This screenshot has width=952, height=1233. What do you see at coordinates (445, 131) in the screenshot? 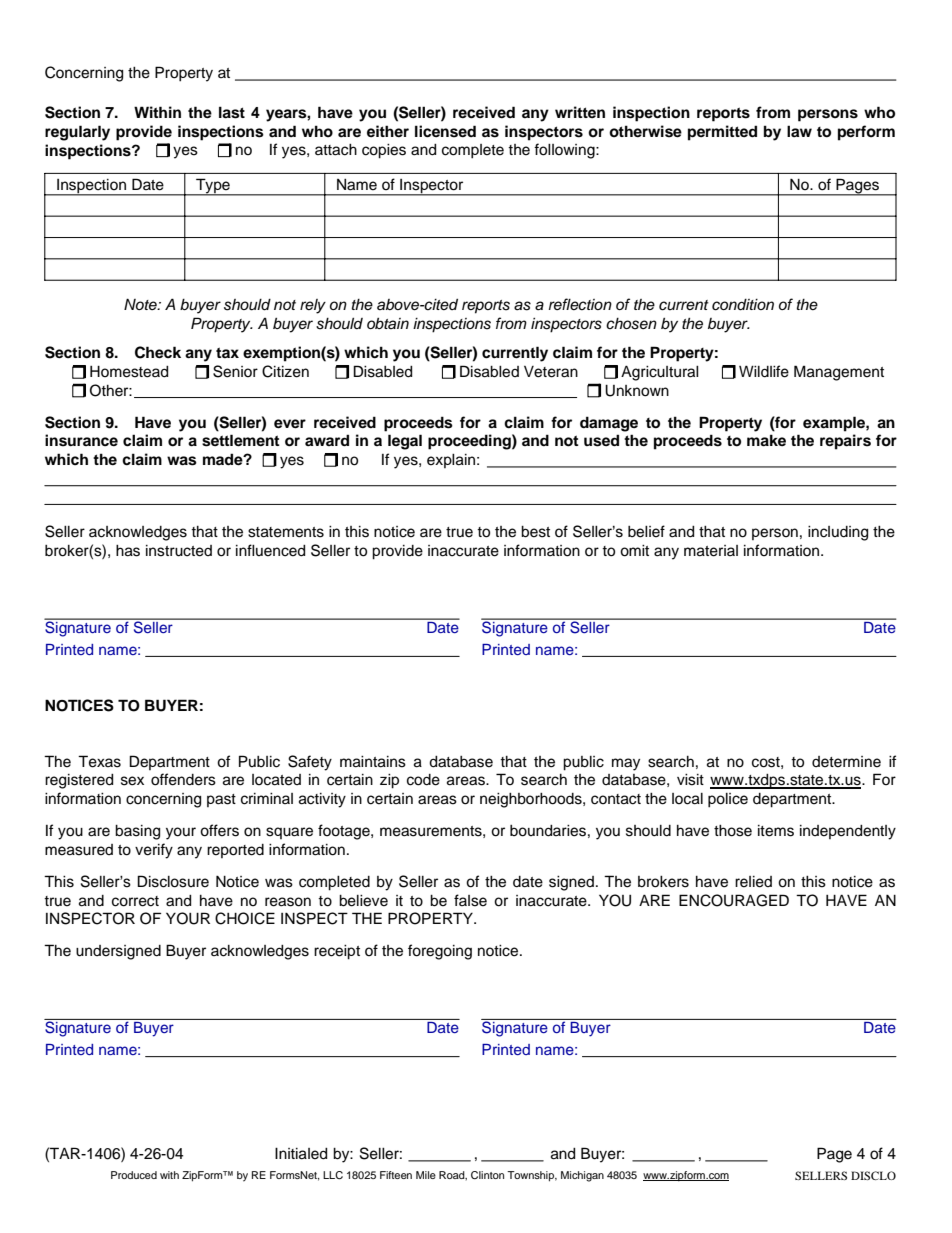
I see `licensed` at bounding box center [445, 131].
